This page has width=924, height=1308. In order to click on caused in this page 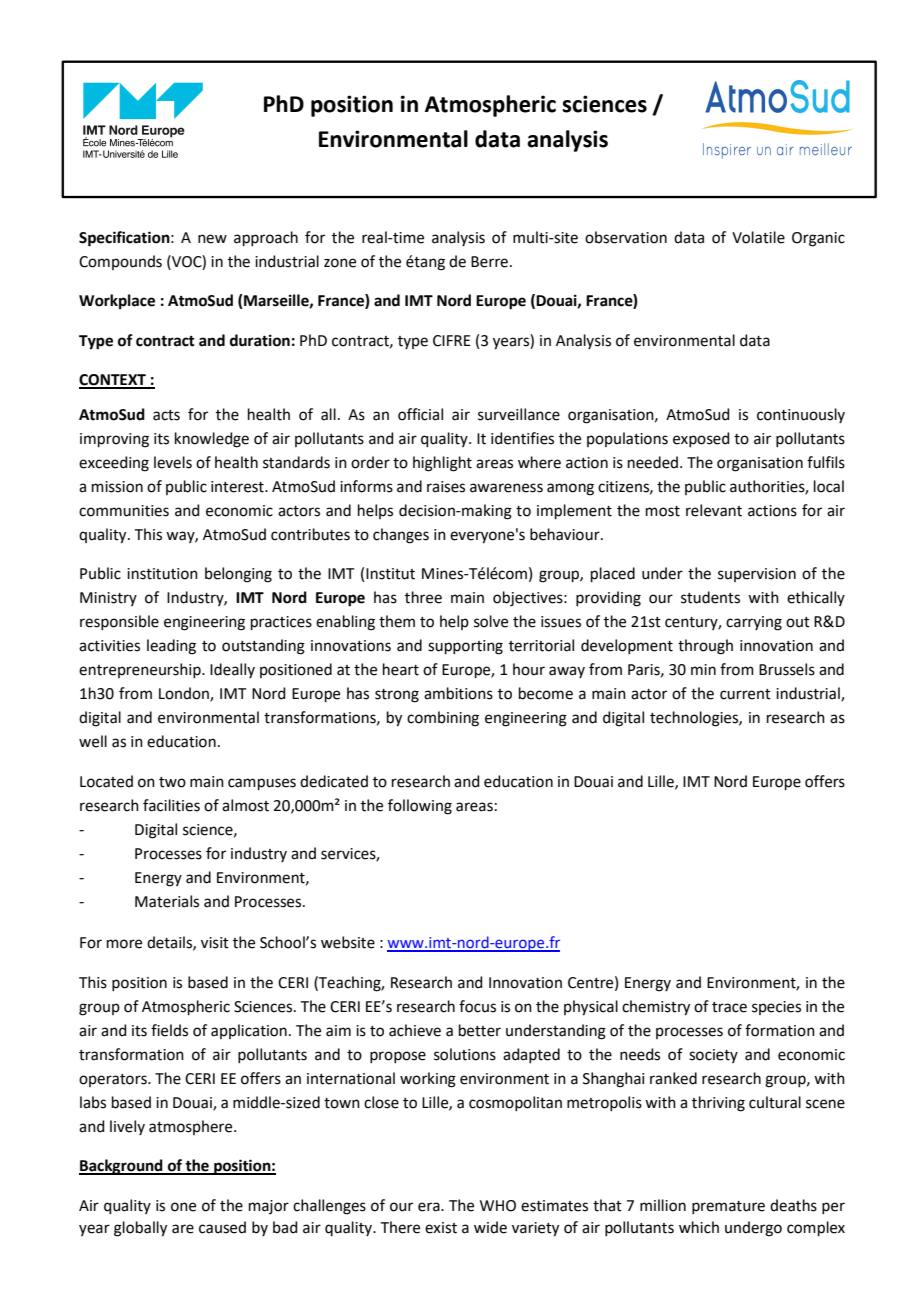, I will do `click(222, 1227)`.
